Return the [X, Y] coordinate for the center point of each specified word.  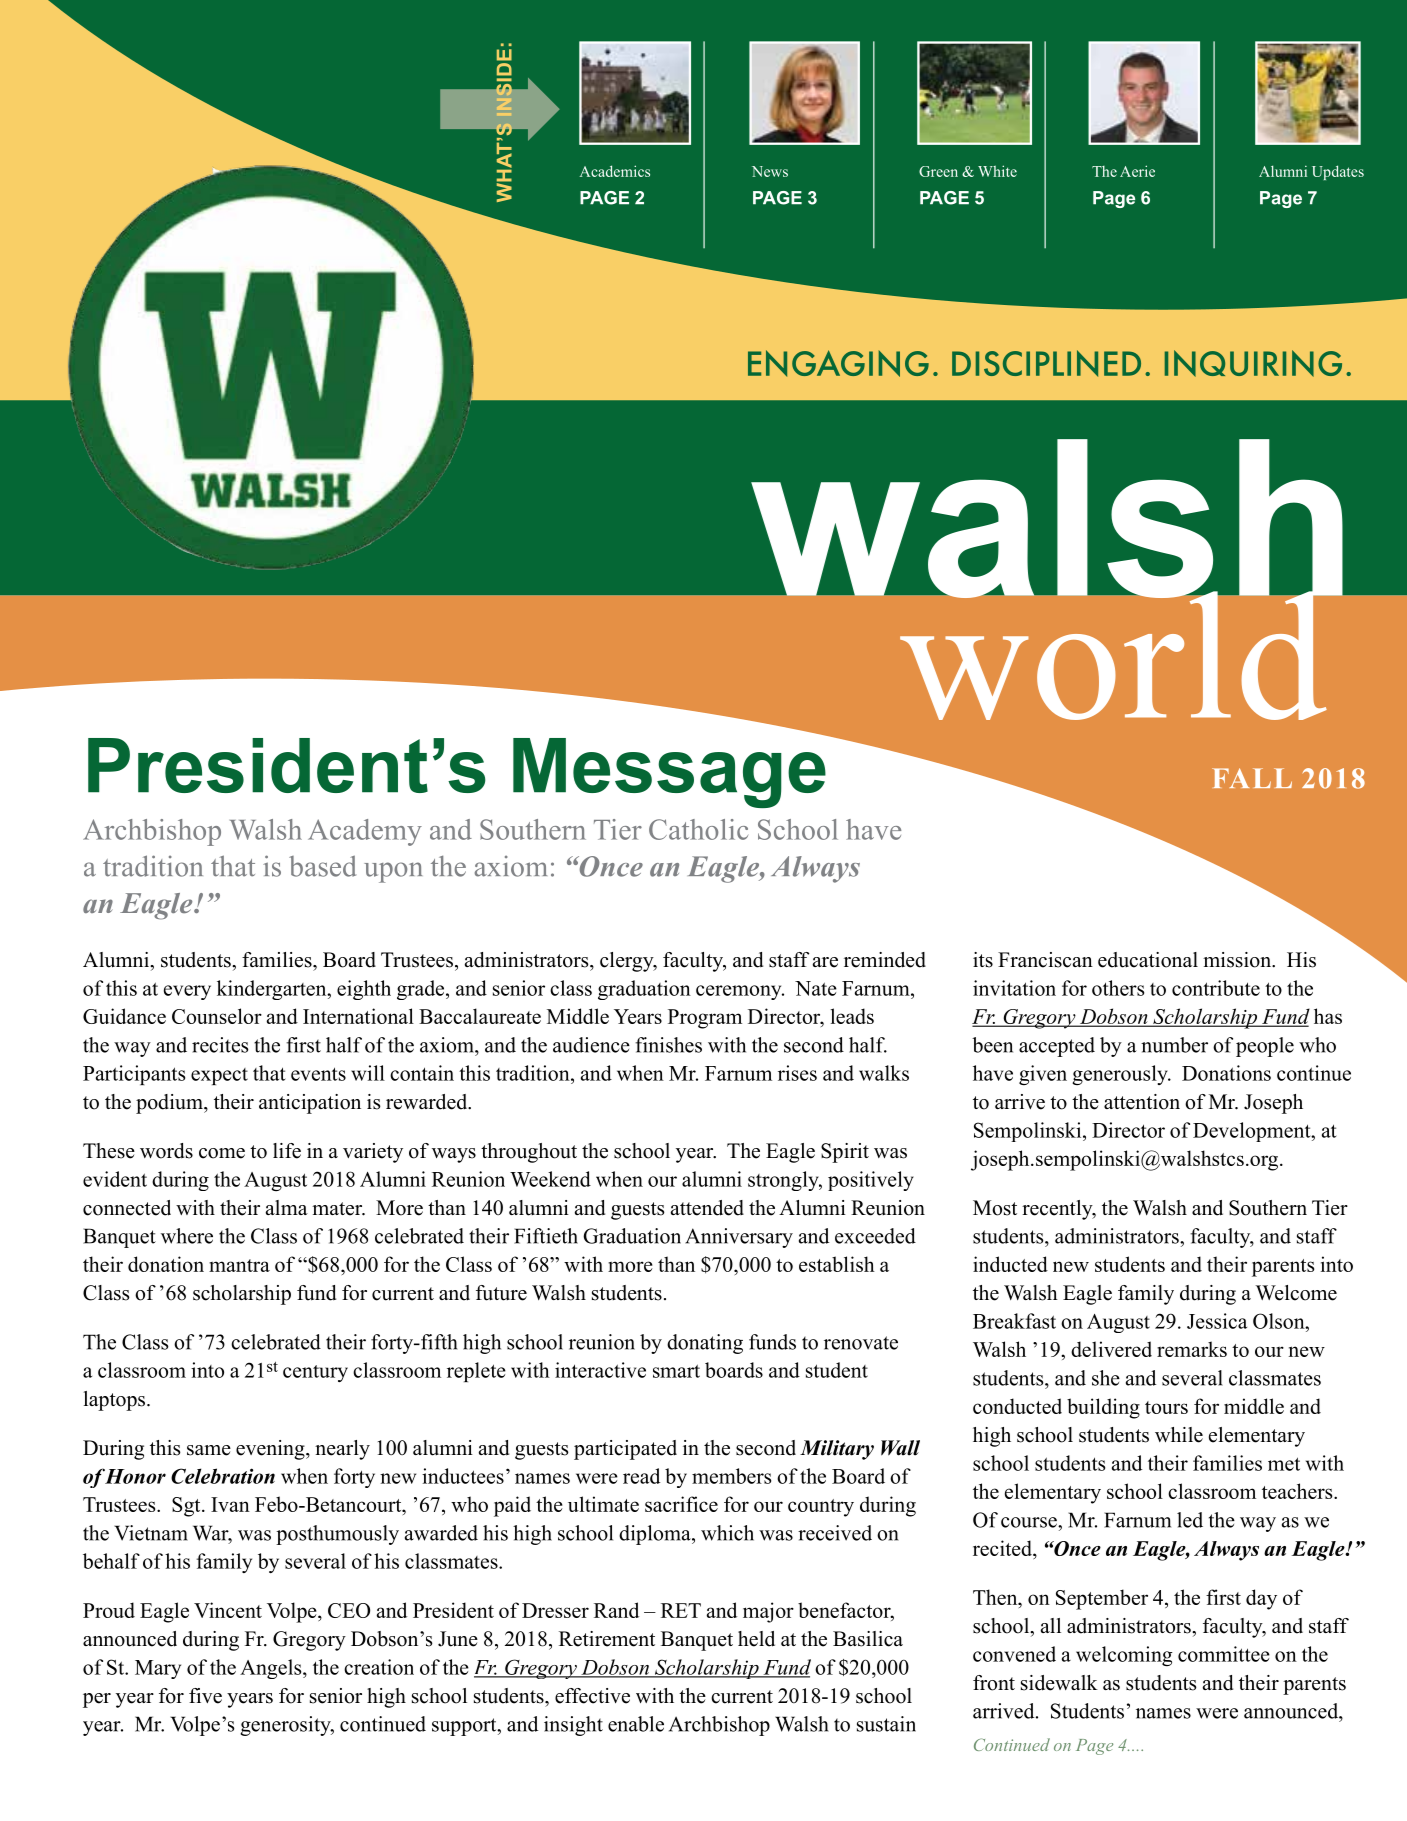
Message [670, 771]
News [770, 171]
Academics [615, 171]
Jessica [1217, 1321]
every [187, 992]
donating [705, 1344]
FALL [1252, 778]
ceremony [740, 992]
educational [1148, 960]
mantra [239, 1265]
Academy [365, 832]
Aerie [1137, 171]
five [205, 1696]
